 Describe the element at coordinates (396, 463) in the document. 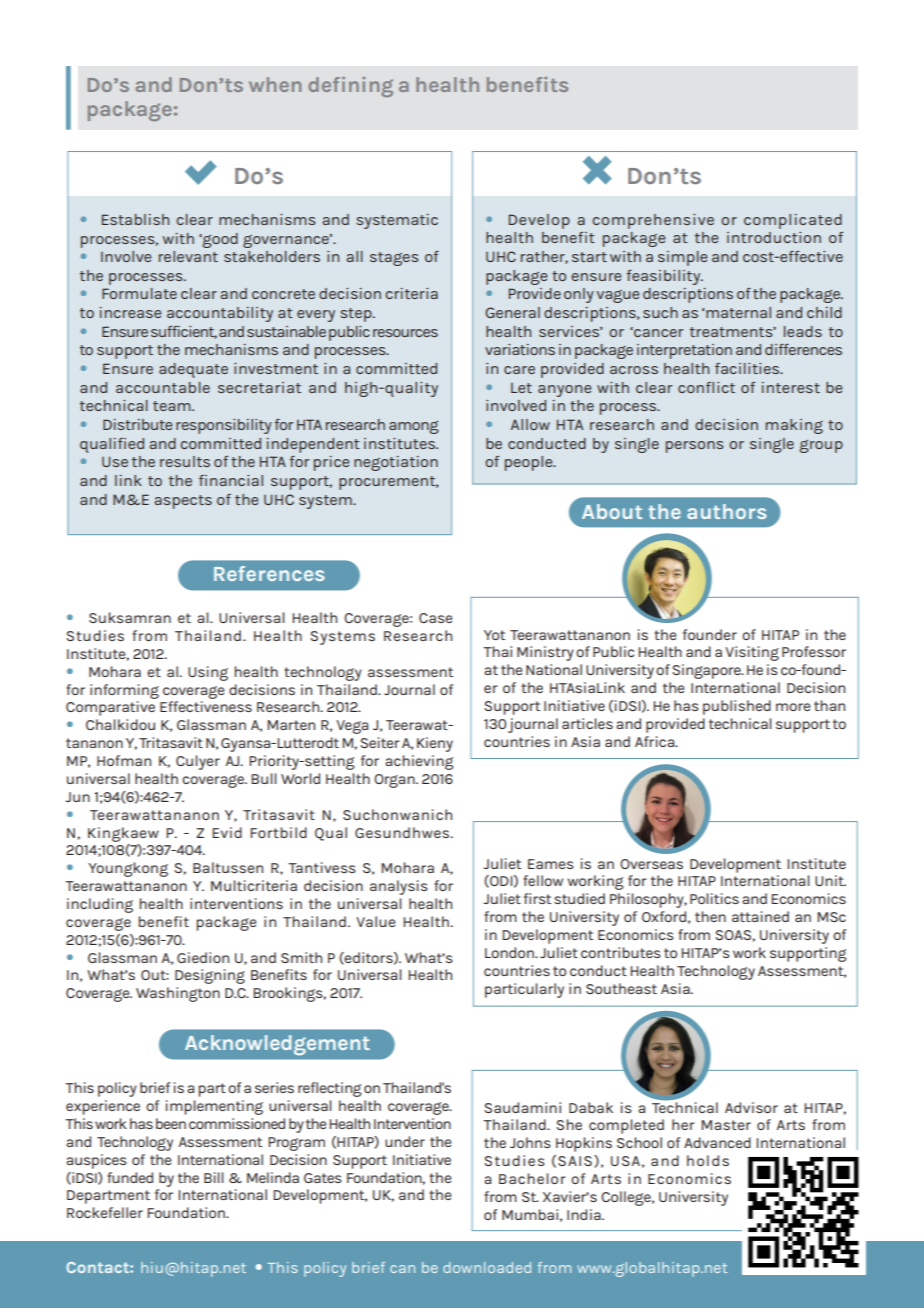

I see `negotiation` at that location.
